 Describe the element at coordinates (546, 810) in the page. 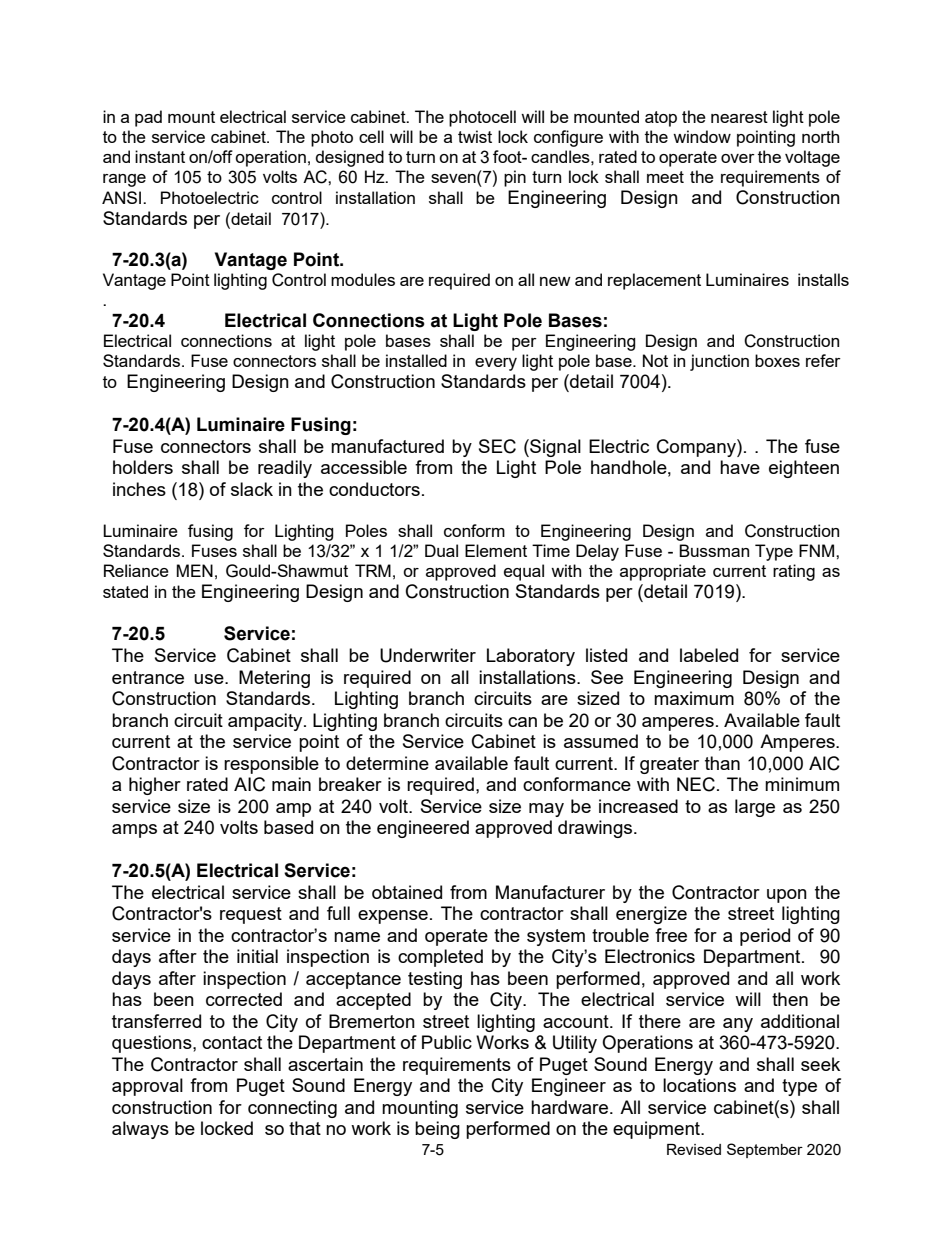

I see `may` at that location.
